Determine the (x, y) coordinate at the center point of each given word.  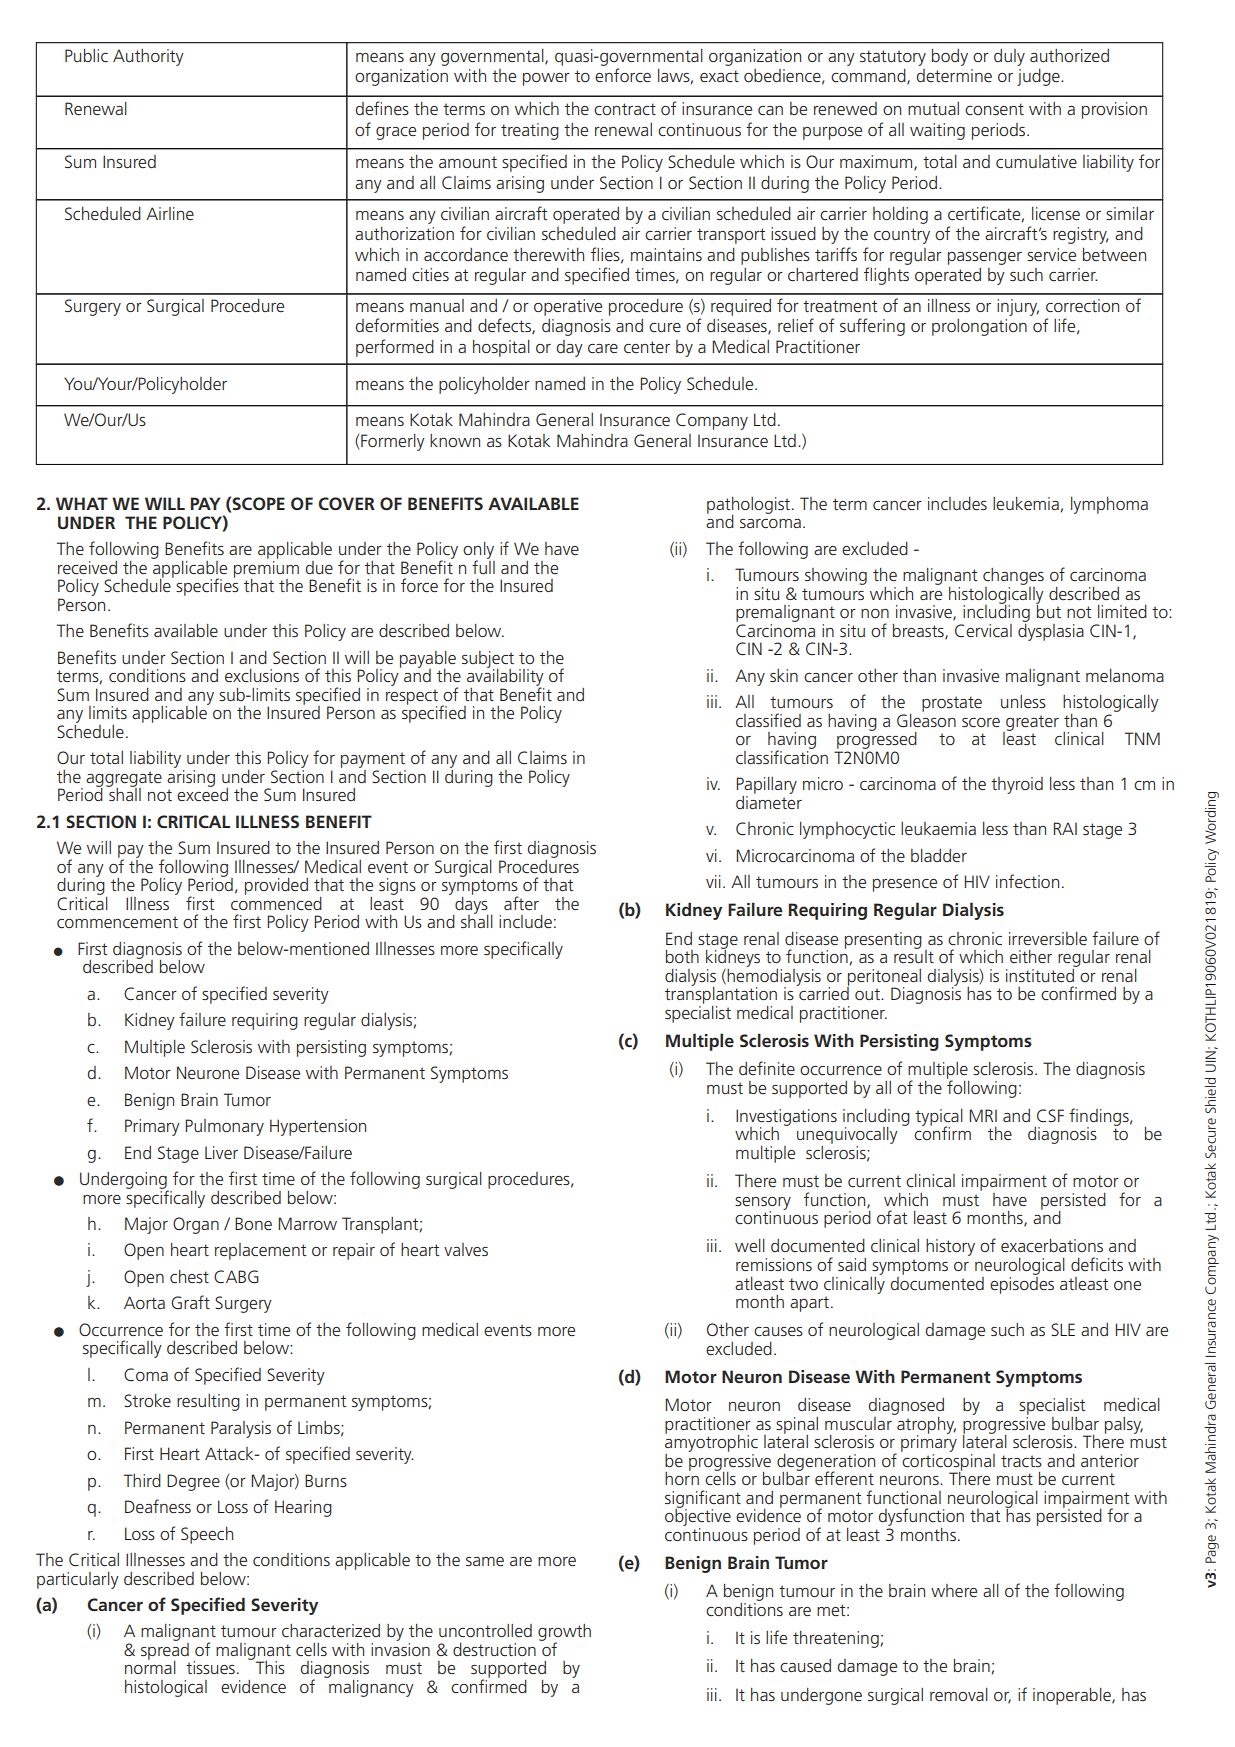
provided (276, 886)
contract (625, 109)
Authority (148, 57)
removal (959, 1694)
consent (994, 109)
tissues (210, 1667)
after (521, 903)
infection (1027, 881)
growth (564, 1634)
